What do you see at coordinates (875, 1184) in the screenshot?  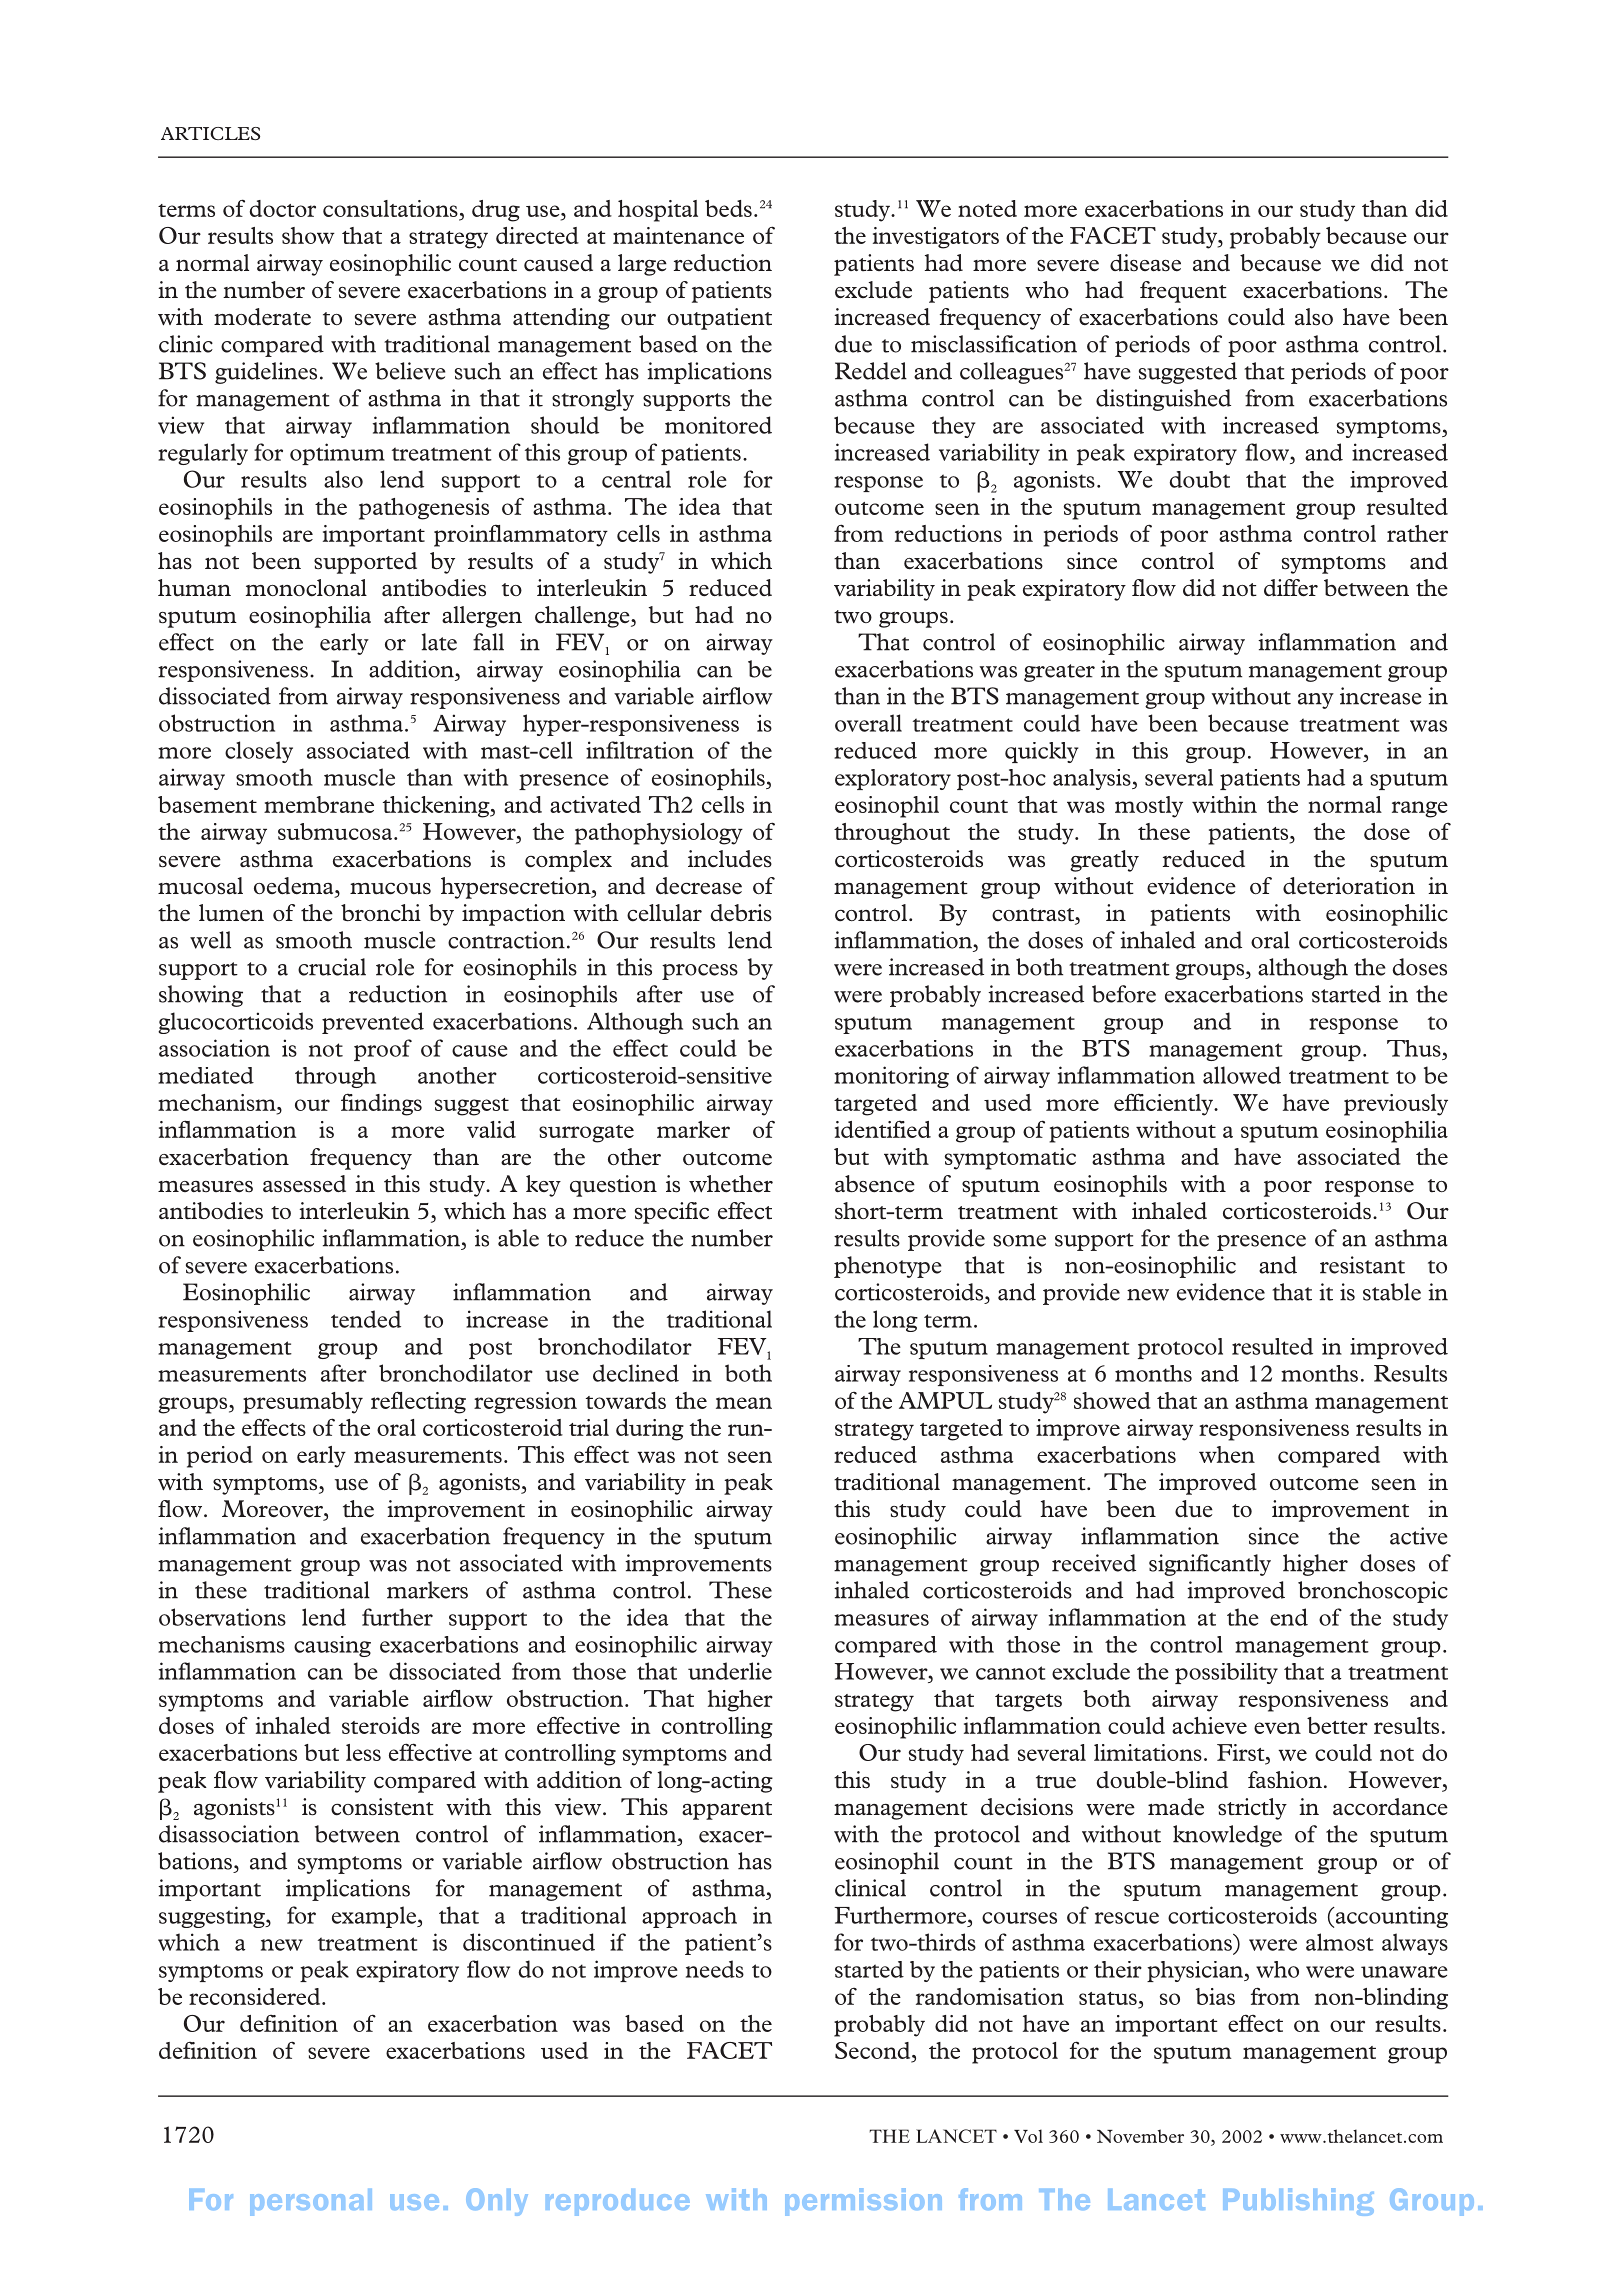 I see `absence` at bounding box center [875, 1184].
